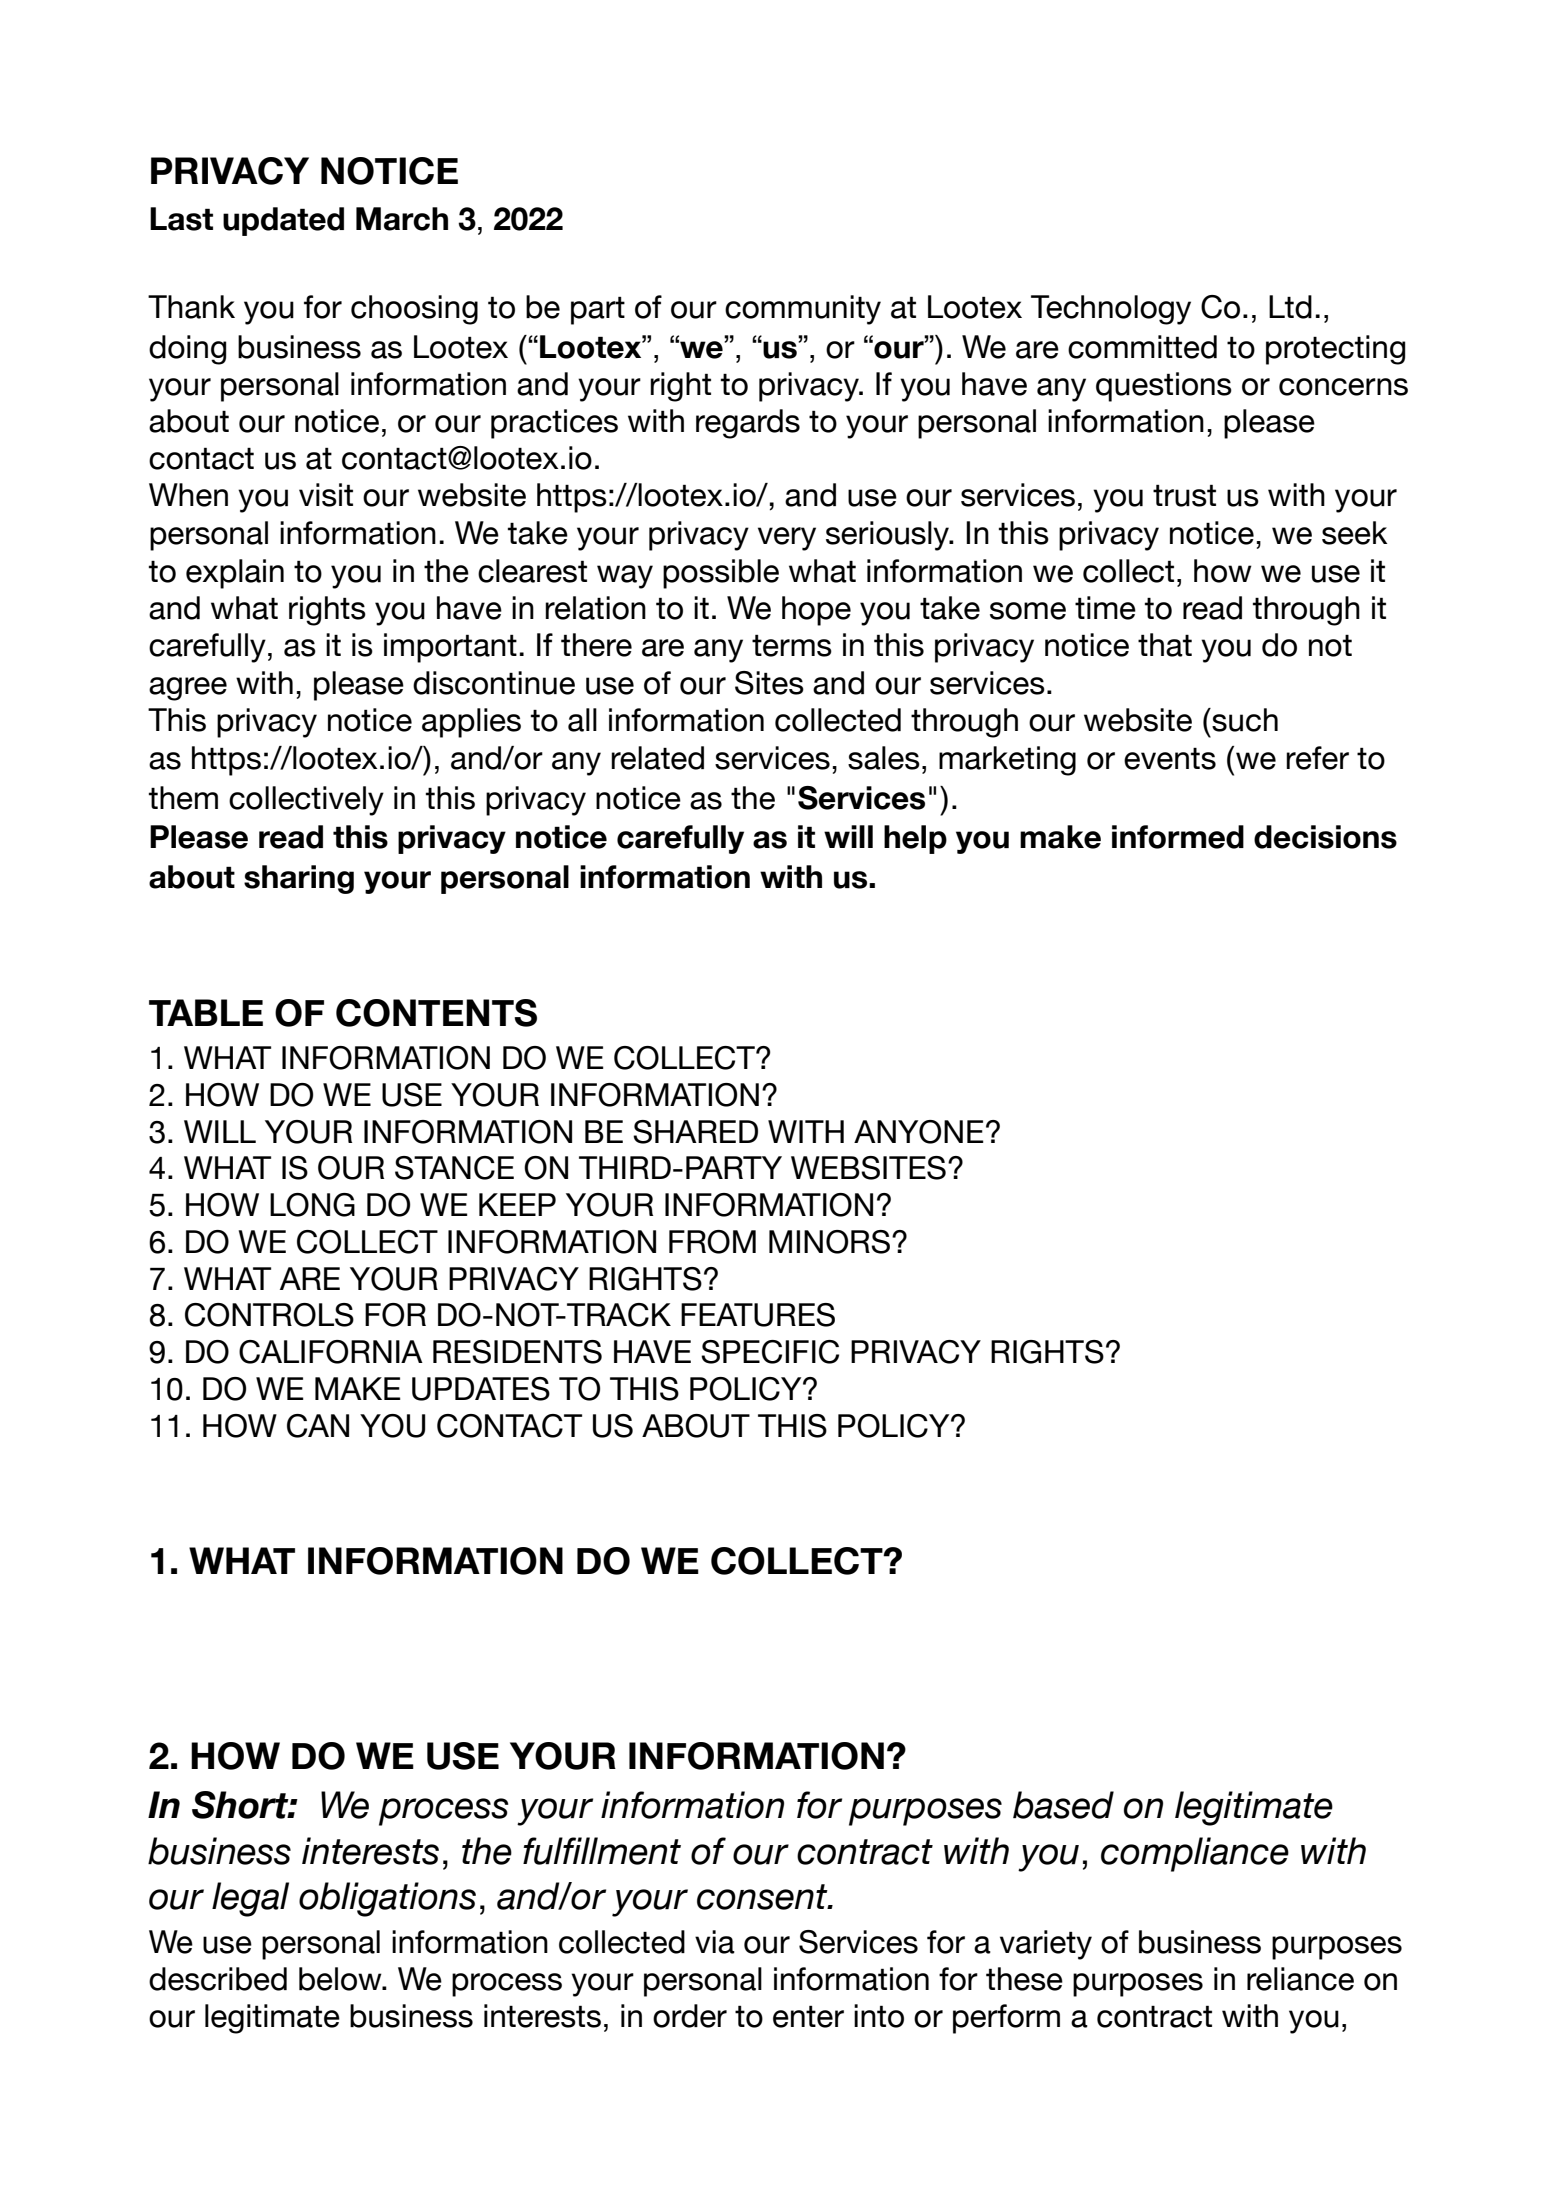 This document has width=1562, height=2210. What do you see at coordinates (1300, 1979) in the document?
I see `reliance` at bounding box center [1300, 1979].
